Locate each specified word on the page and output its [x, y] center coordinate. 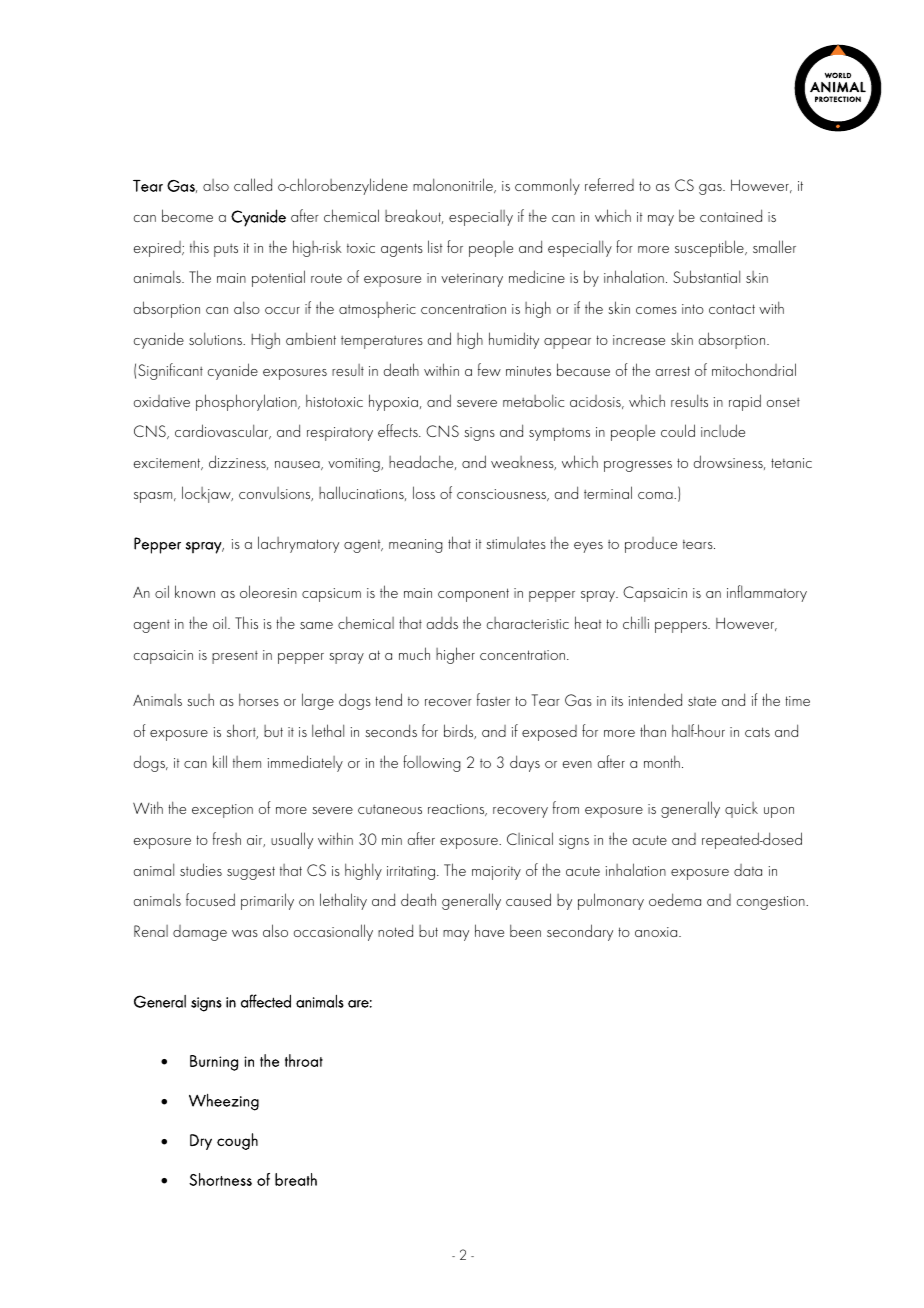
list [435, 246]
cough [237, 1141]
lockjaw [207, 494]
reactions [457, 810]
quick [741, 810]
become [187, 215]
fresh [227, 838]
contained [731, 215]
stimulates [516, 543]
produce [651, 545]
